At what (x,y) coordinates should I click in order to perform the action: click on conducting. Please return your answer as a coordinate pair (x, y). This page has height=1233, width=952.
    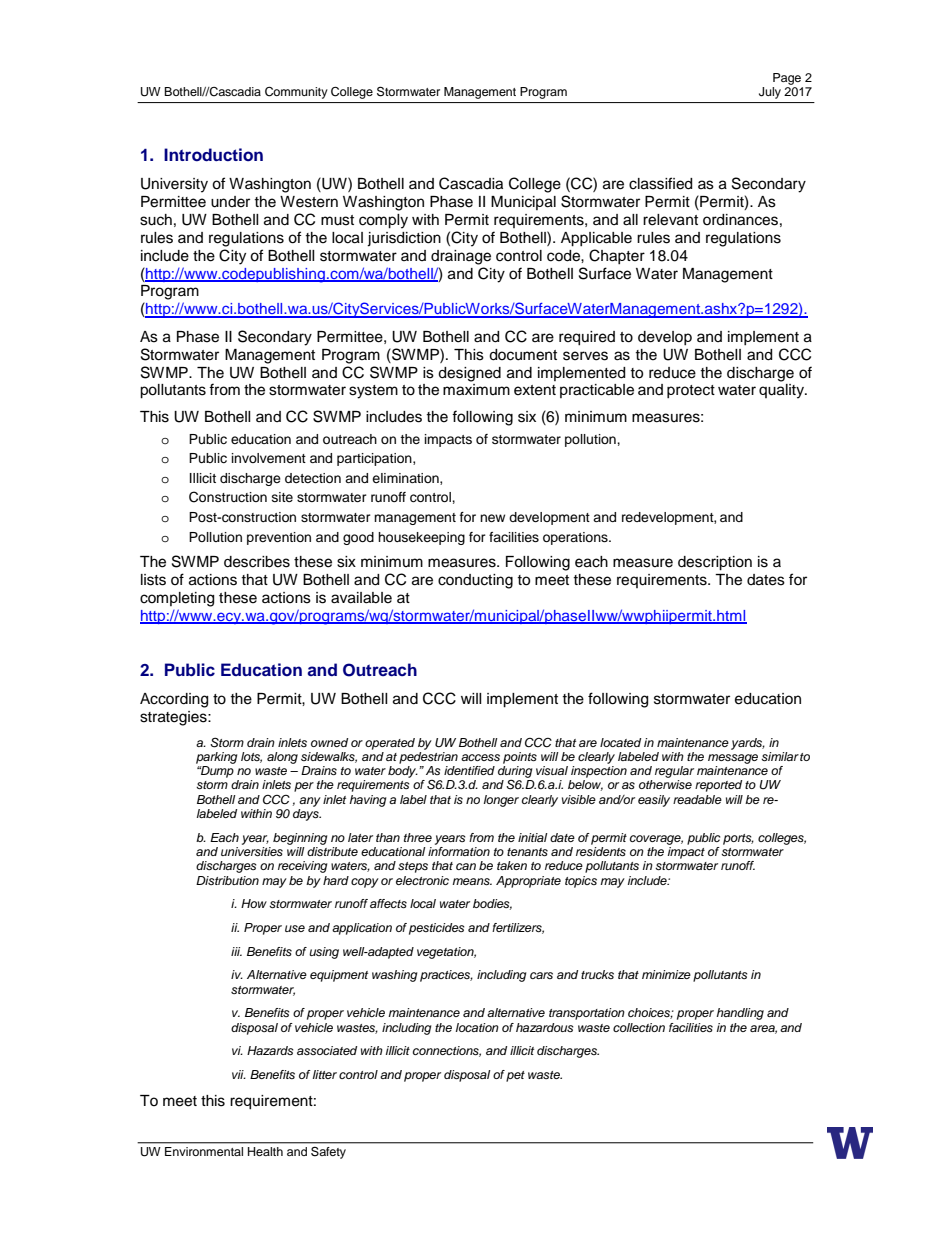
    Looking at the image, I should click on (475, 581).
